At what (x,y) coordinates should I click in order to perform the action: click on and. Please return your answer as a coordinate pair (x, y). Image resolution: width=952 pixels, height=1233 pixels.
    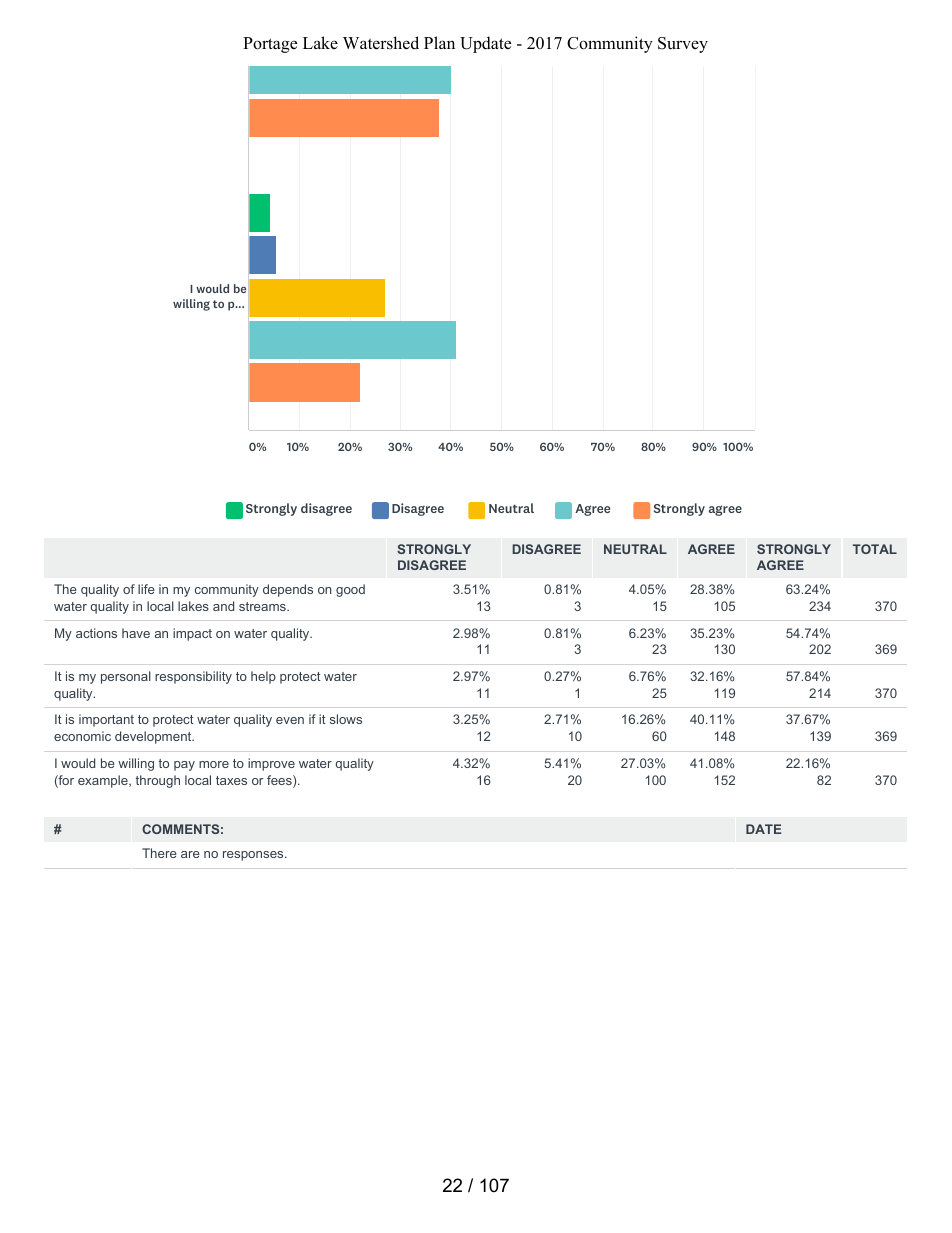
    Looking at the image, I should click on (223, 606).
